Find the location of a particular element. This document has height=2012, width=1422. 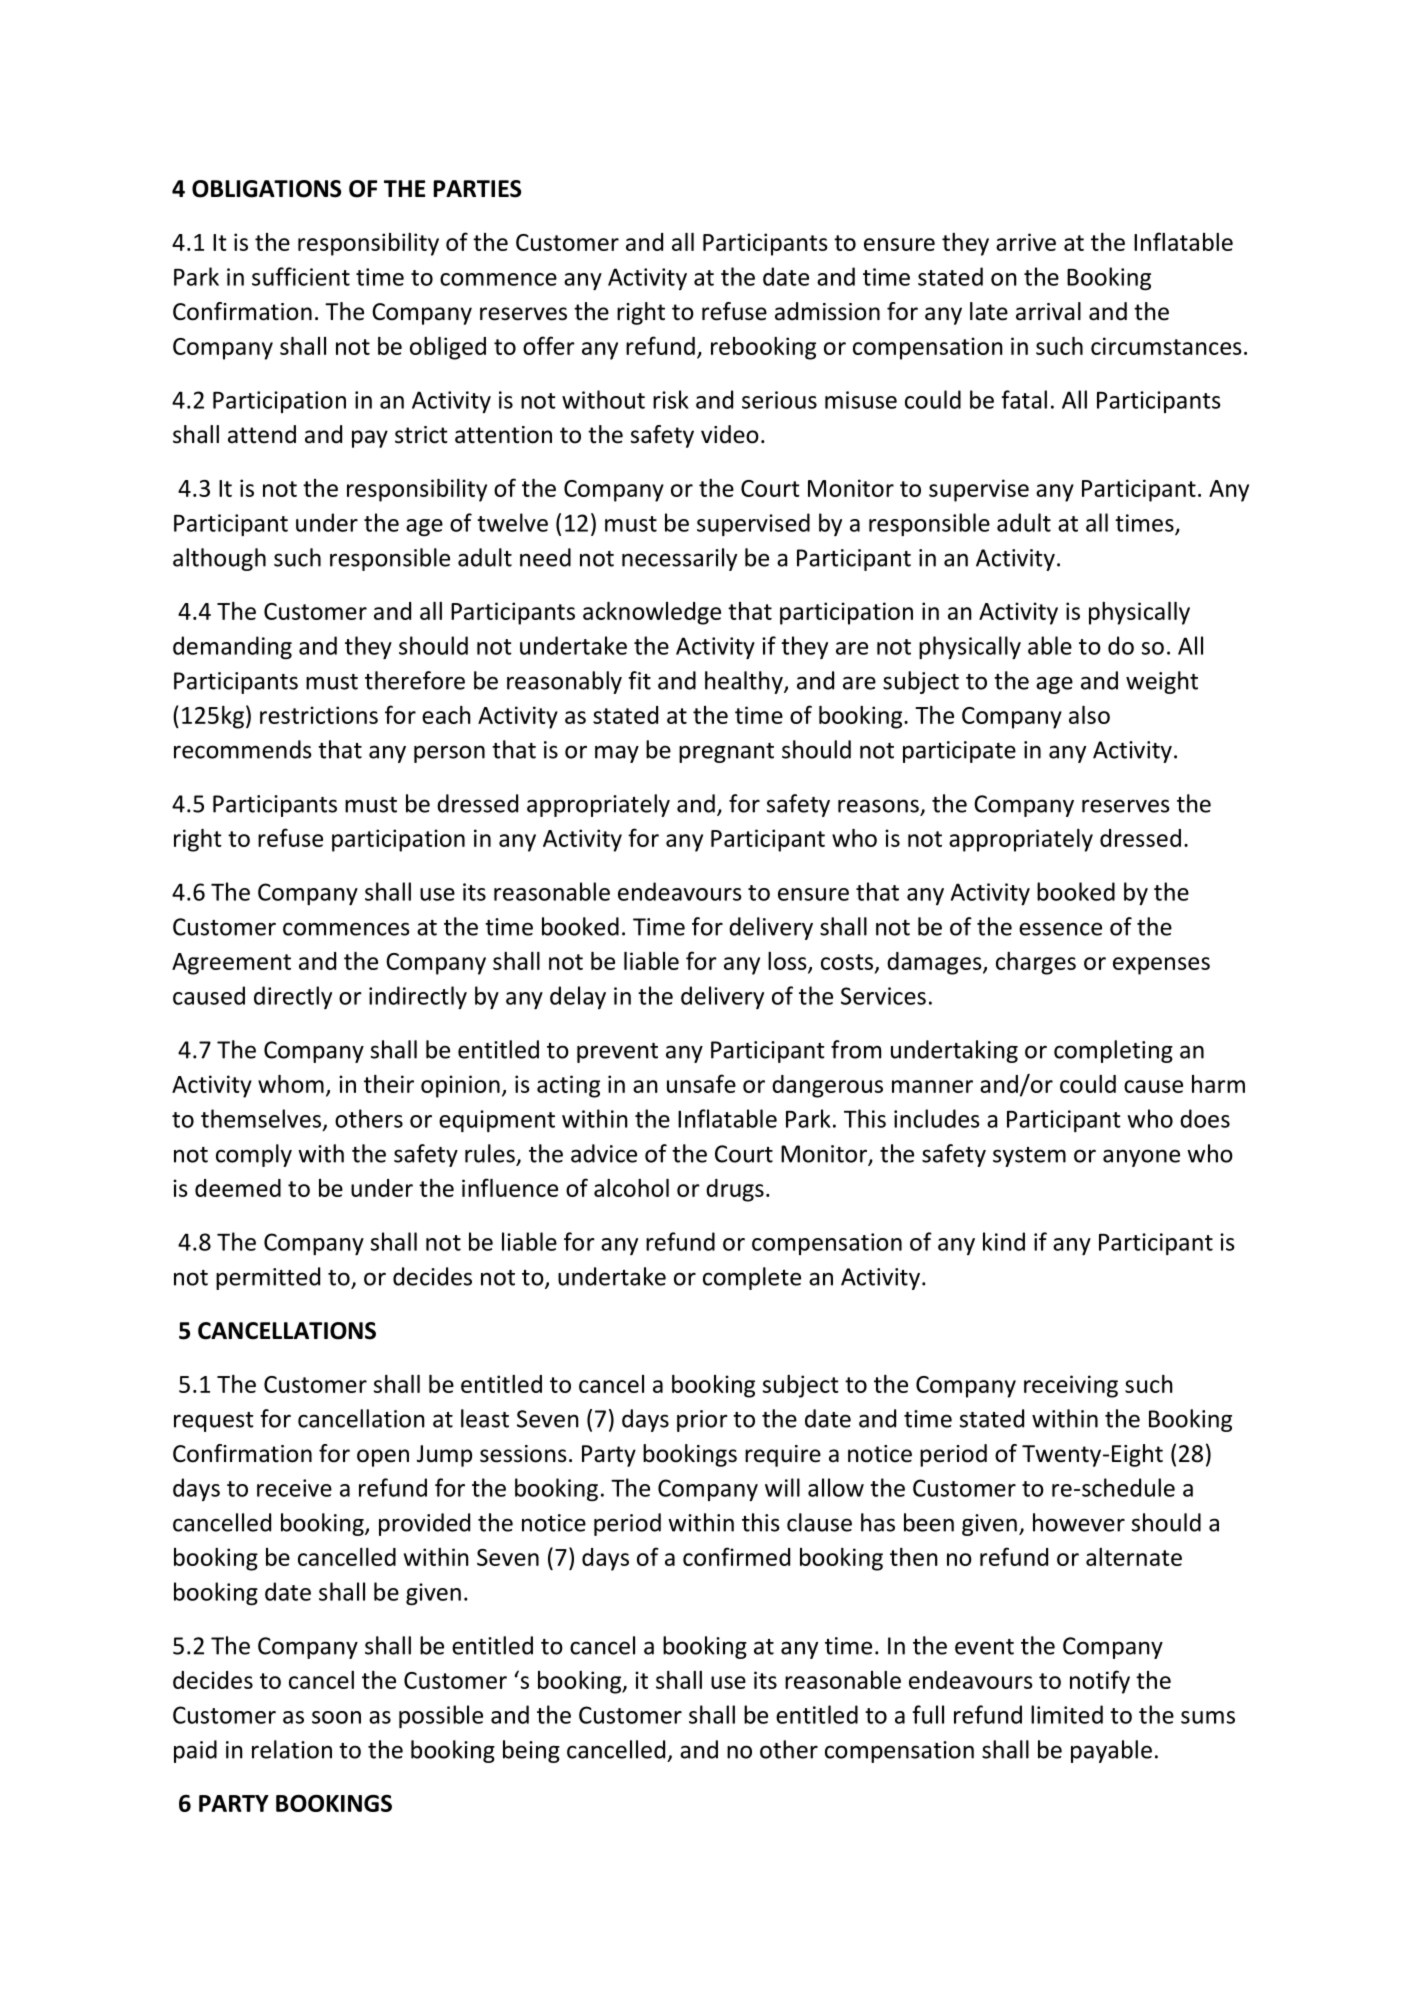

pregnant is located at coordinates (726, 753).
